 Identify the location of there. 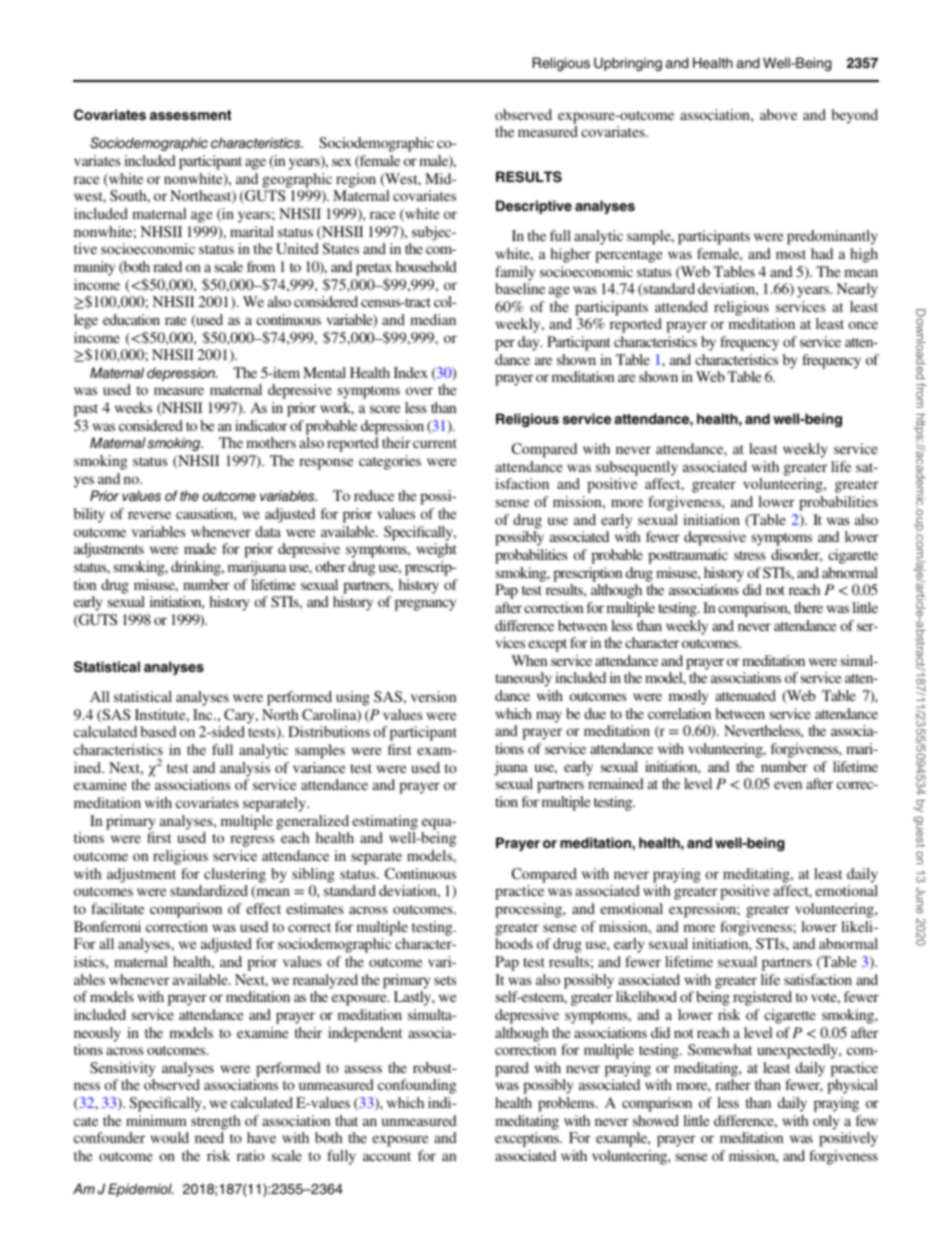
(808, 607).
